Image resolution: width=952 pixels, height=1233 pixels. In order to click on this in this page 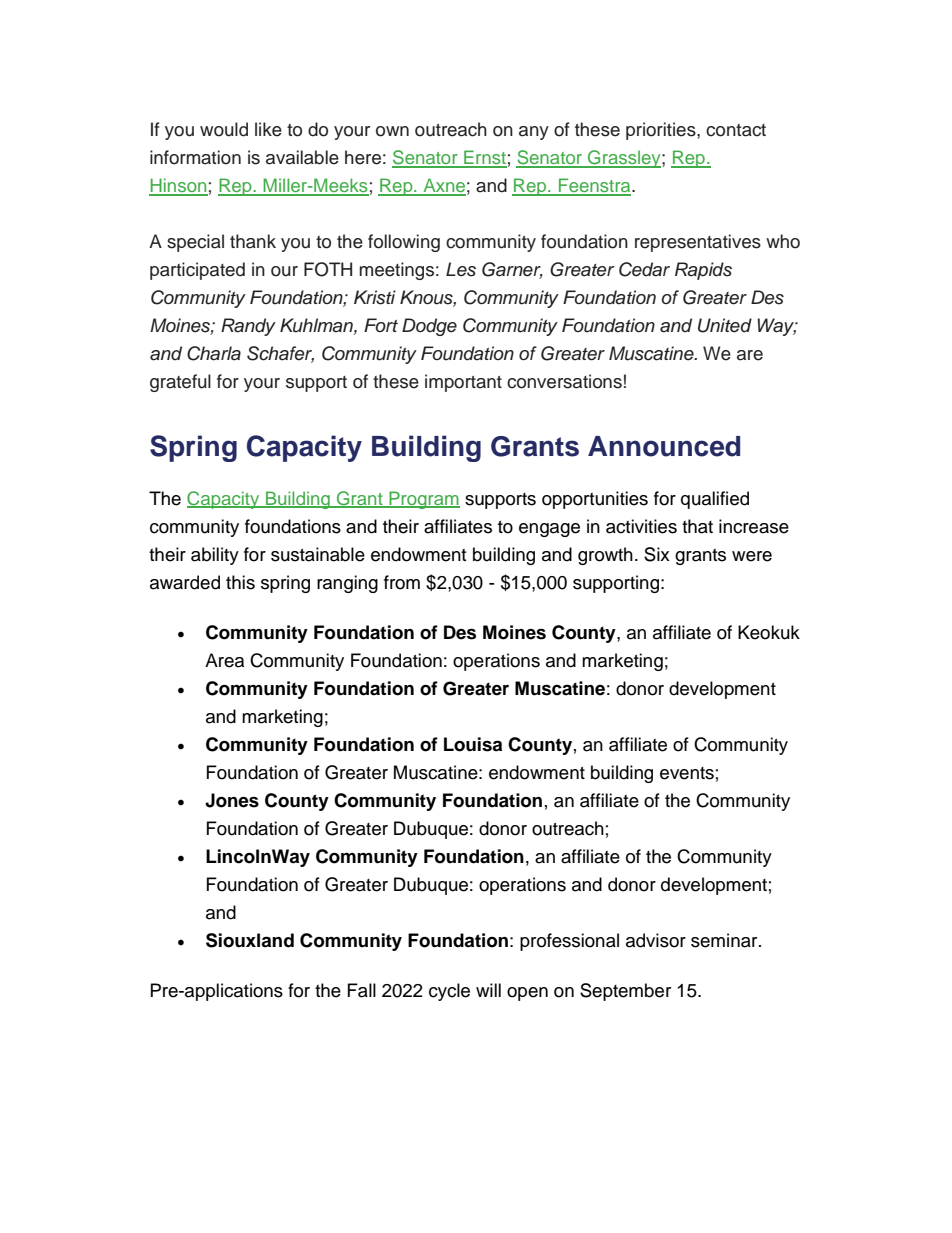, I will do `click(240, 582)`.
